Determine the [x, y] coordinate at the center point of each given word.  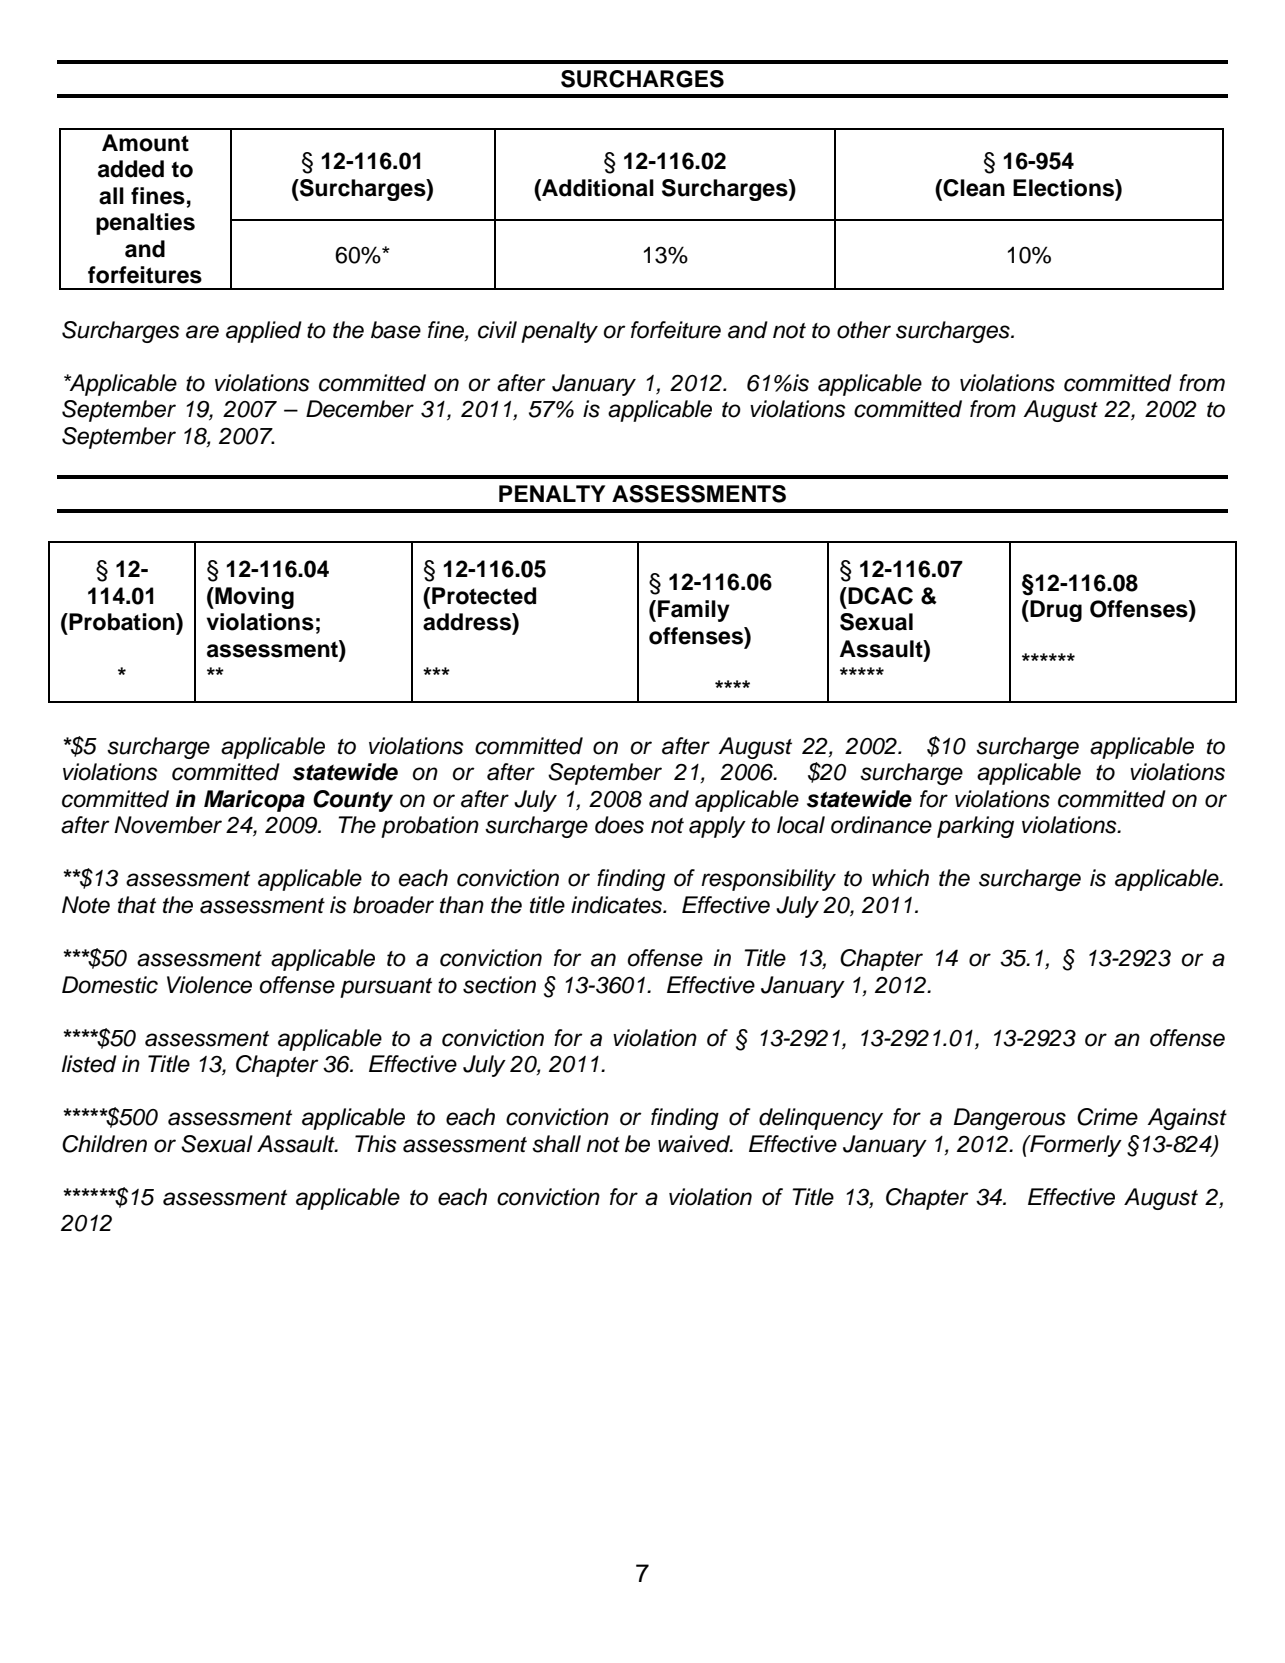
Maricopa [254, 801]
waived [695, 1144]
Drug [1056, 611]
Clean [974, 188]
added [131, 169]
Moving [253, 598]
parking [975, 827]
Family [694, 611]
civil [497, 330]
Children [104, 1144]
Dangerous [1010, 1119]
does [619, 825]
